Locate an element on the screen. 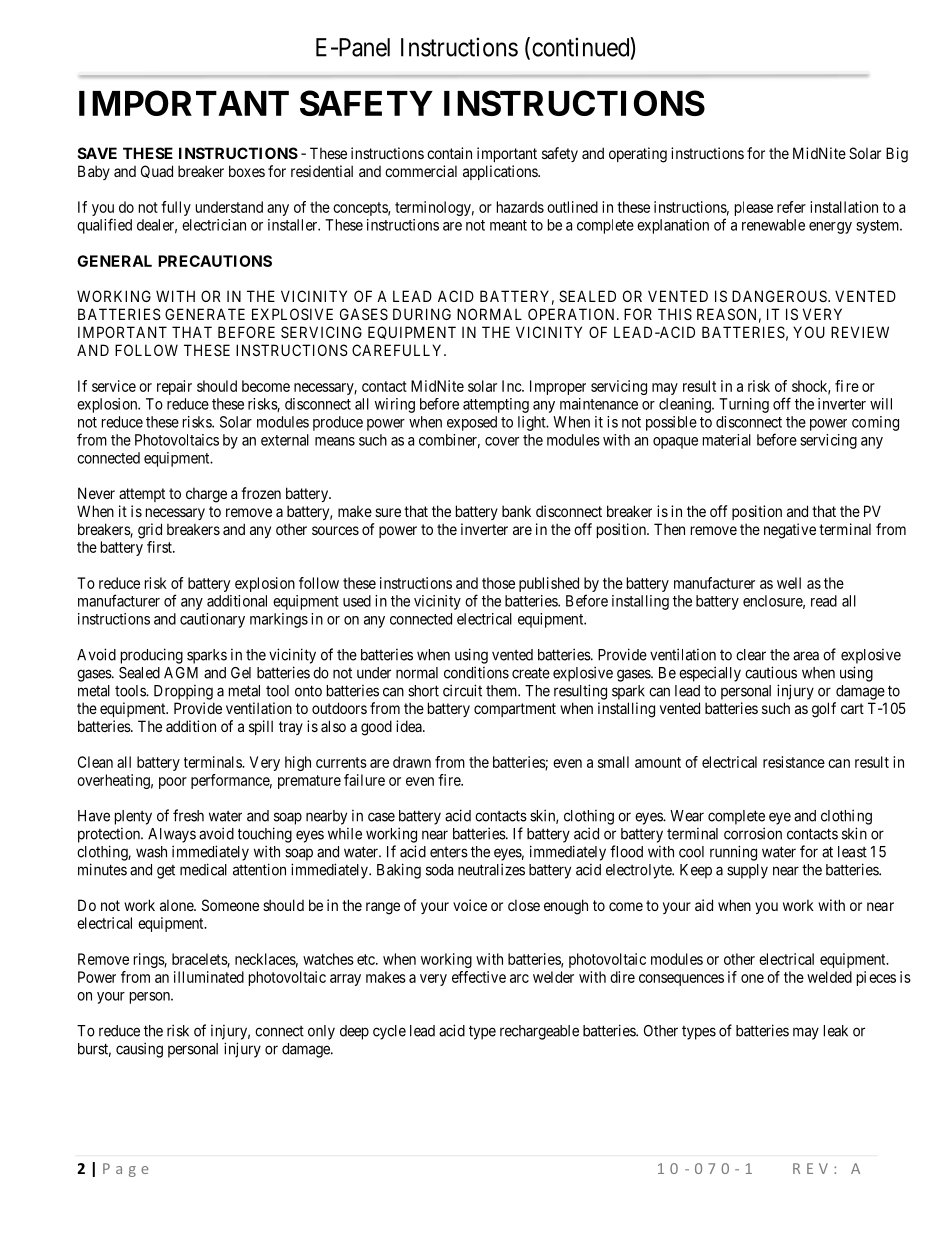 The height and width of the screenshot is (1233, 952). Quad is located at coordinates (157, 171).
